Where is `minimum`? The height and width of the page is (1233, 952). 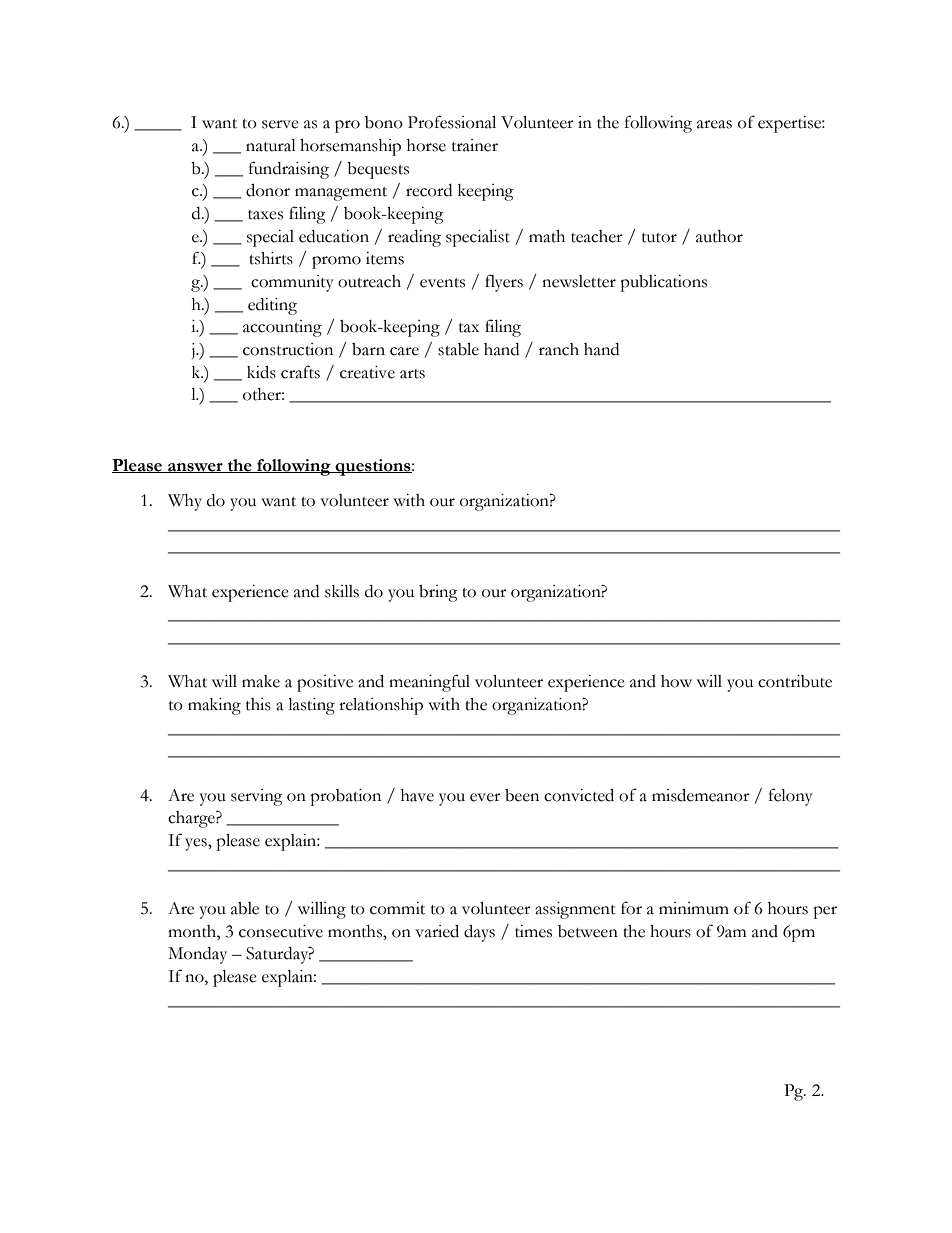 minimum is located at coordinates (694, 908).
